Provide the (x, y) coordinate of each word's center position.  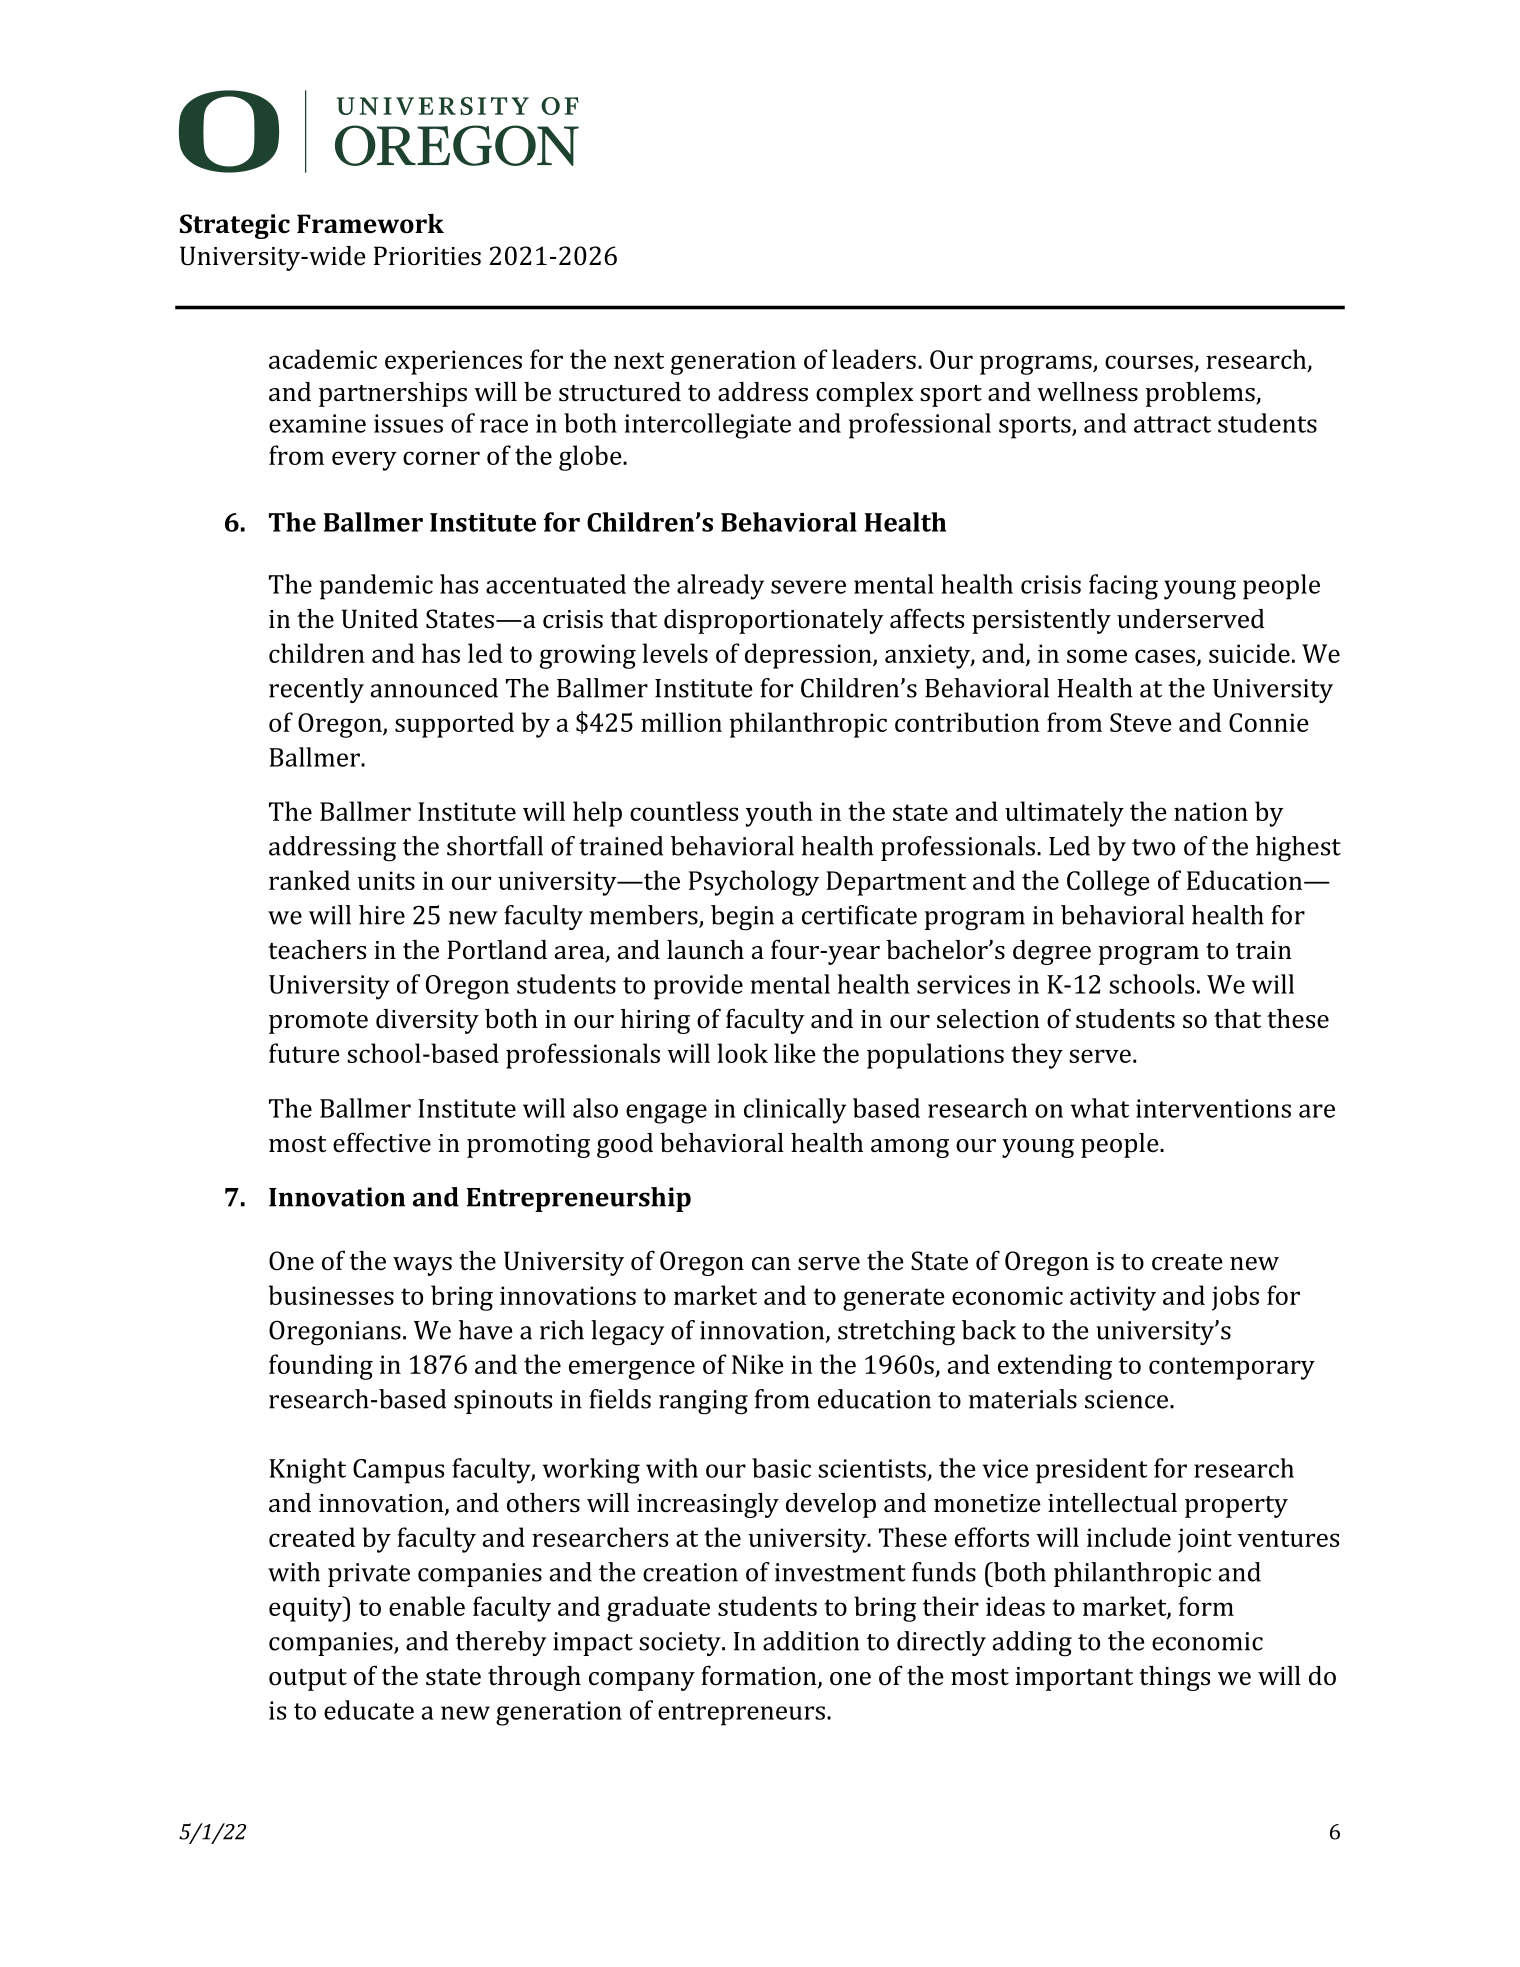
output (308, 1680)
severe (808, 587)
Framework (370, 224)
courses (1150, 363)
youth (779, 814)
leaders (874, 359)
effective (382, 1142)
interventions (1213, 1108)
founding (321, 1367)
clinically (795, 1111)
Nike (758, 1364)
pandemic (376, 587)
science (1128, 1399)
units (386, 880)
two (1153, 847)
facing (1123, 587)
